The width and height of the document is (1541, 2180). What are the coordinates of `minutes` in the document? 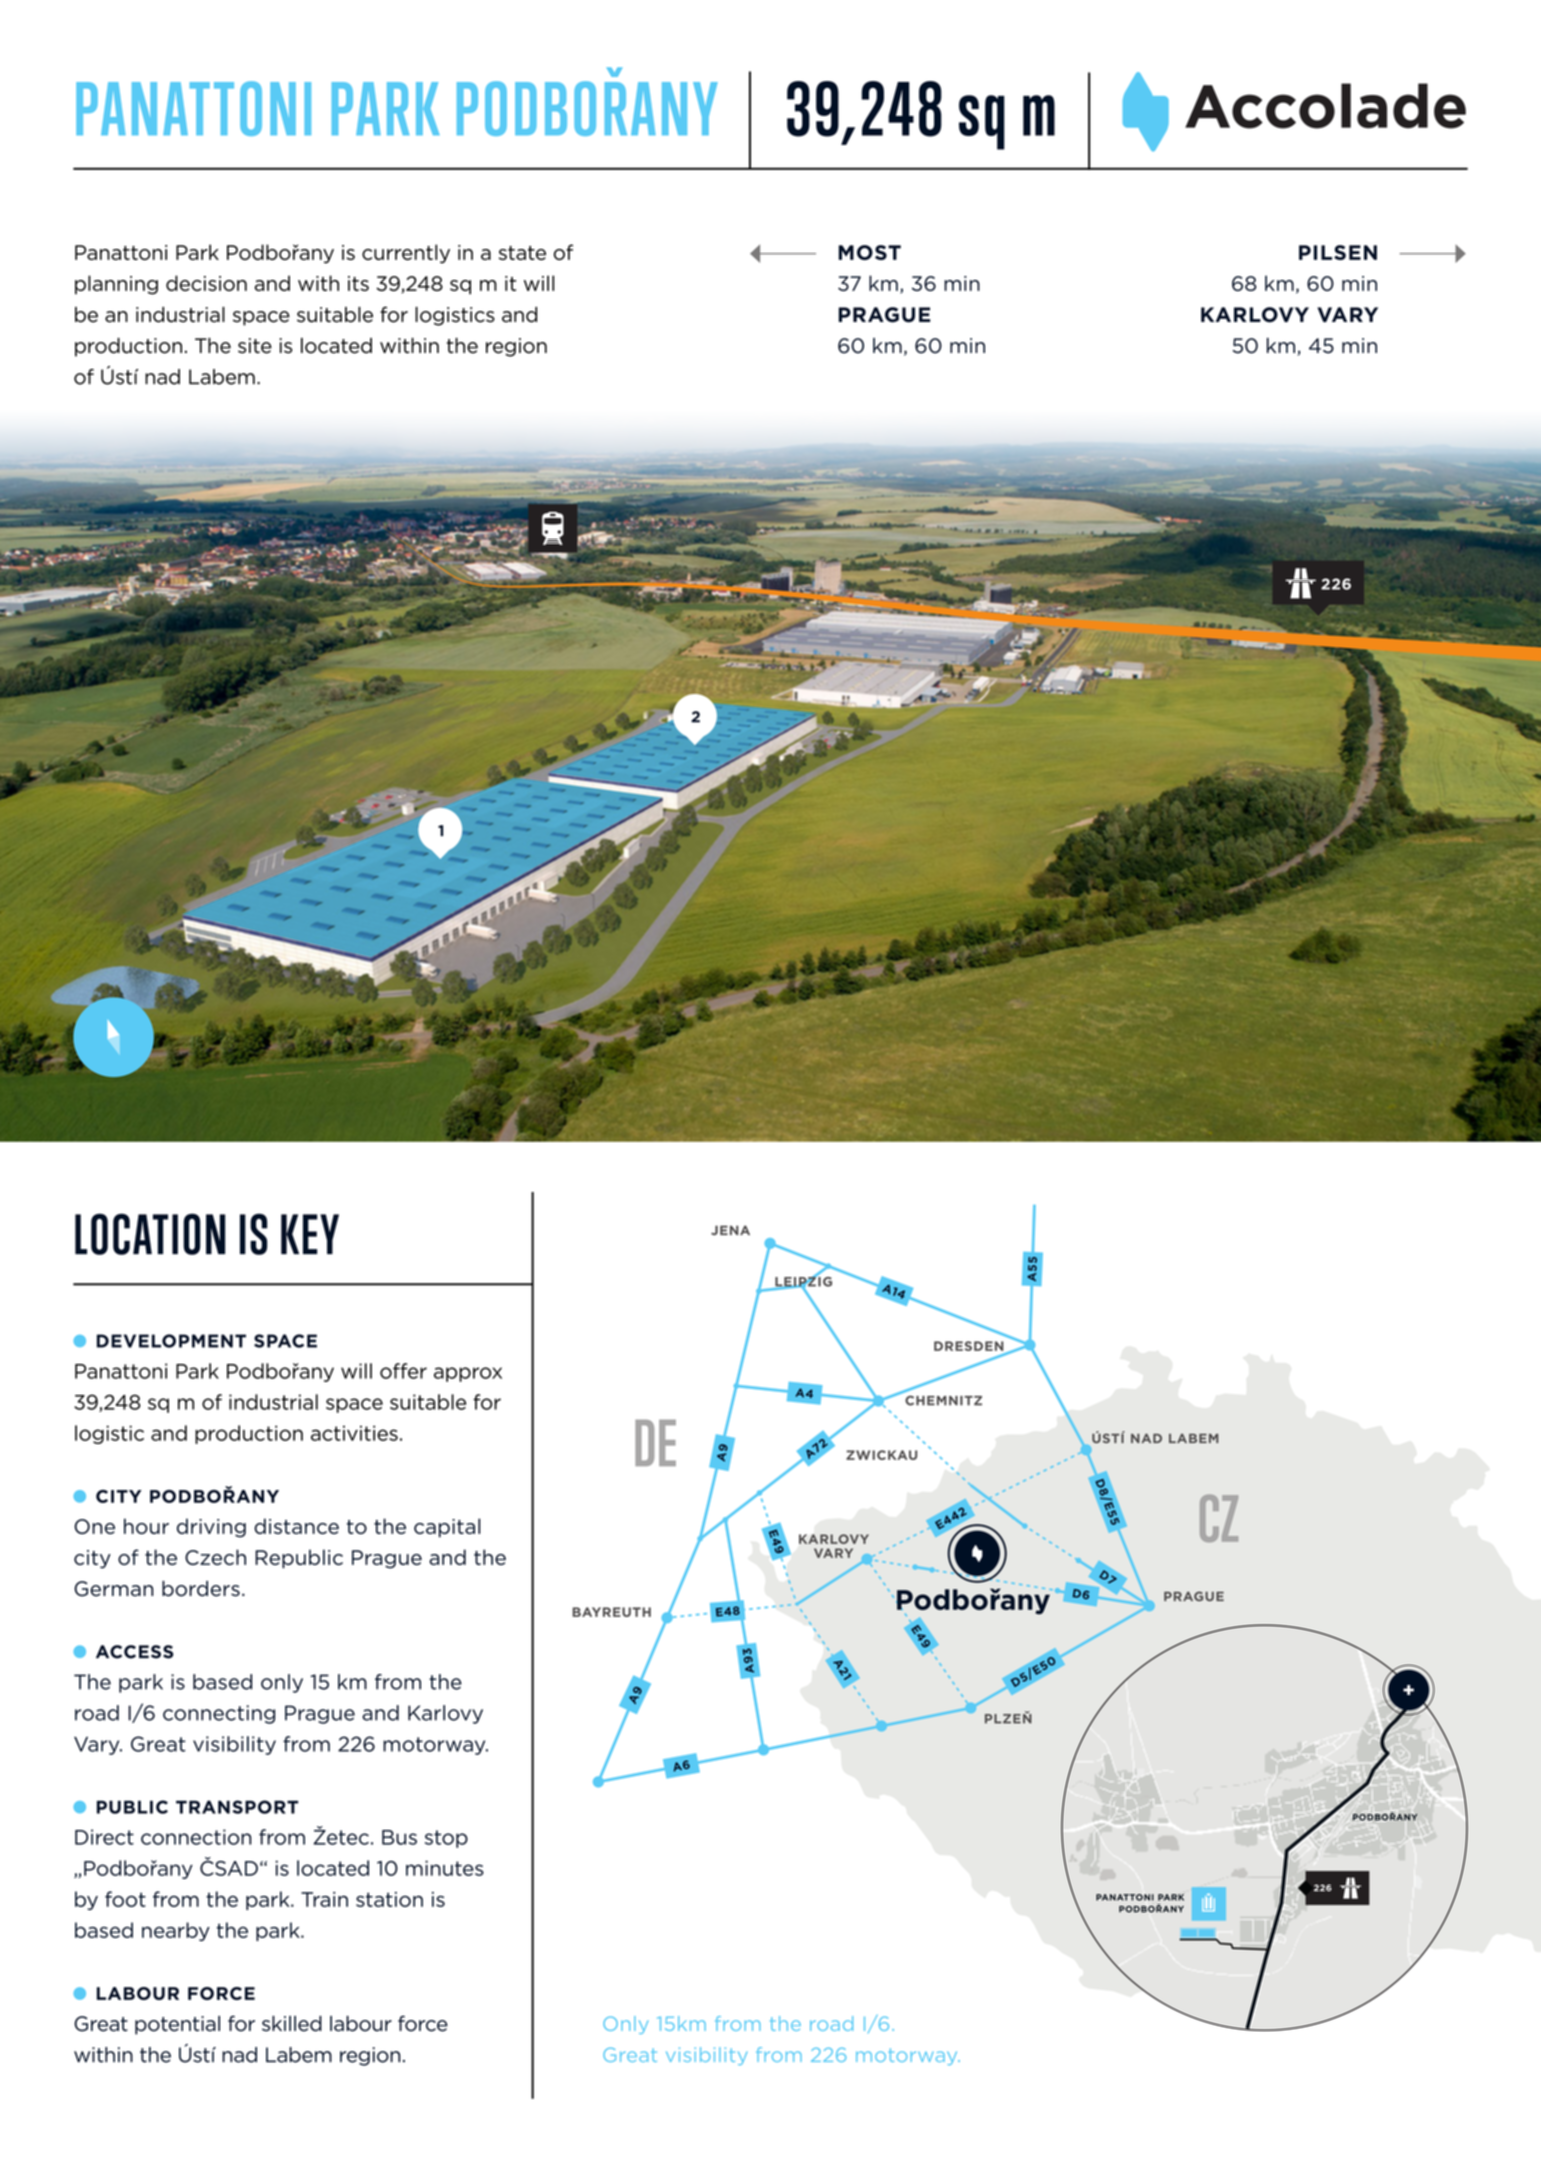 It's located at (445, 1868).
